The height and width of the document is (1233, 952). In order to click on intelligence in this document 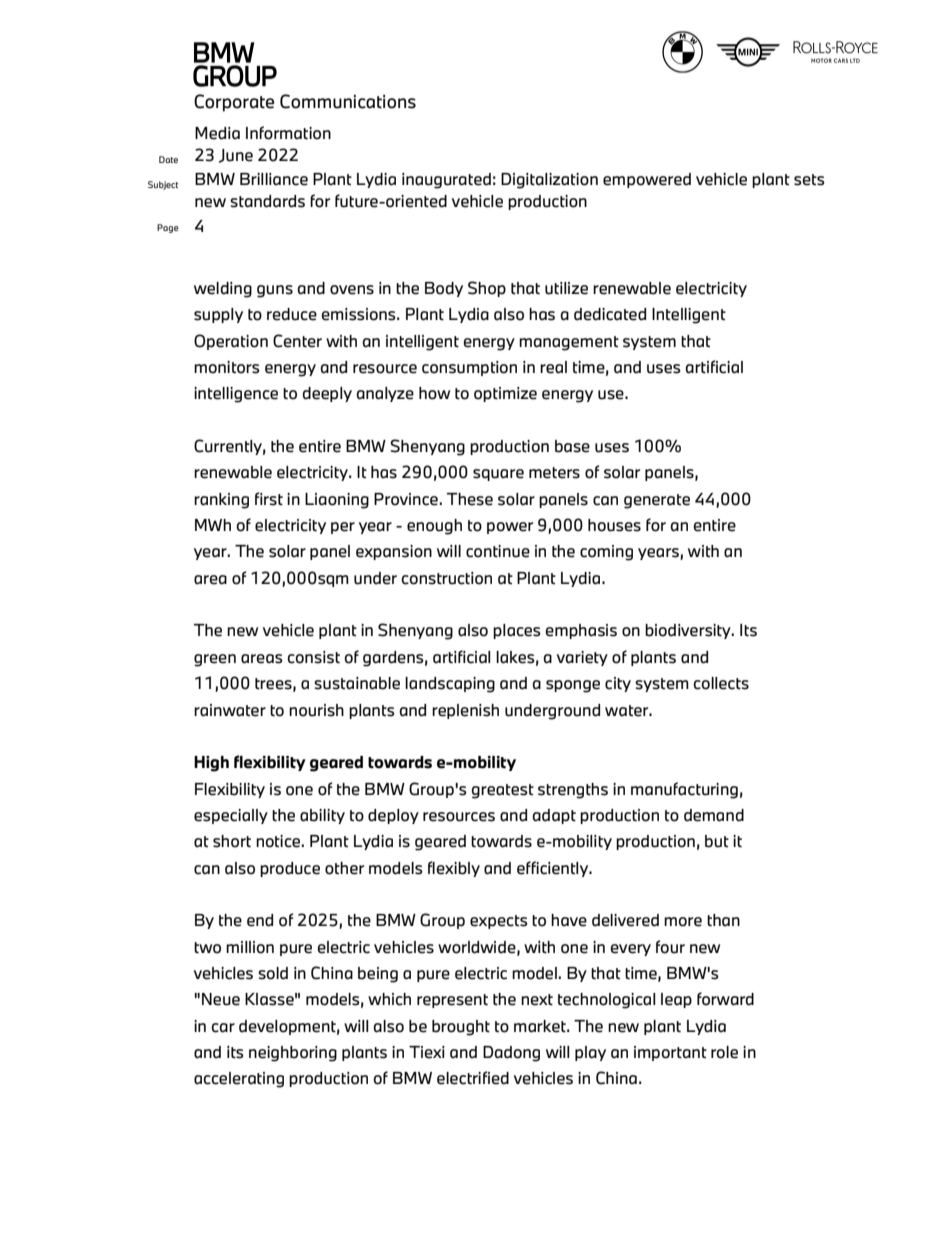, I will do `click(236, 395)`.
